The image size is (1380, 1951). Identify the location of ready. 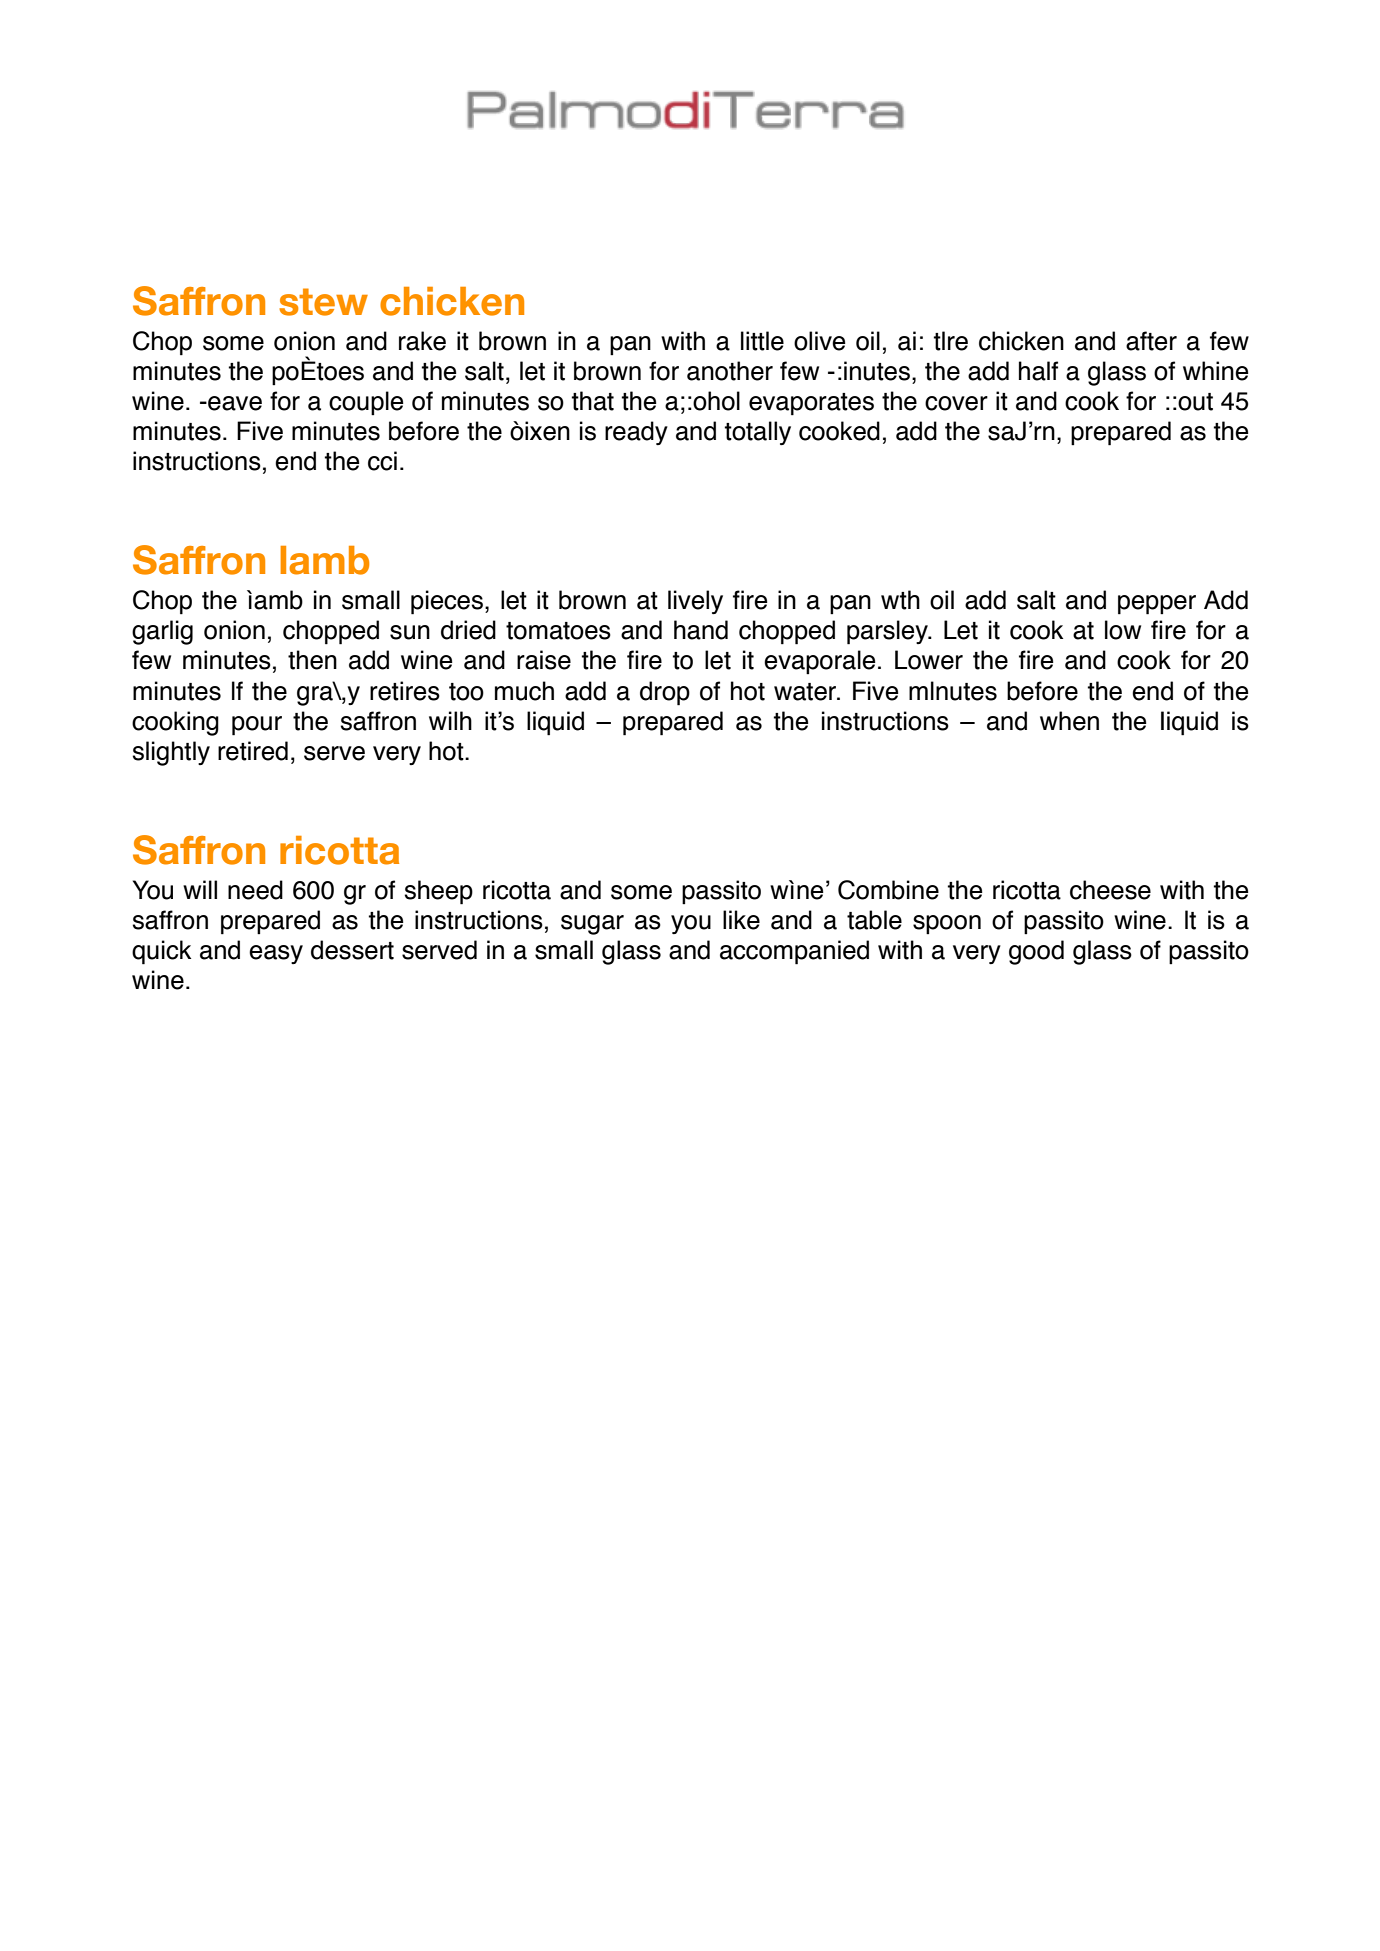
(636, 433).
